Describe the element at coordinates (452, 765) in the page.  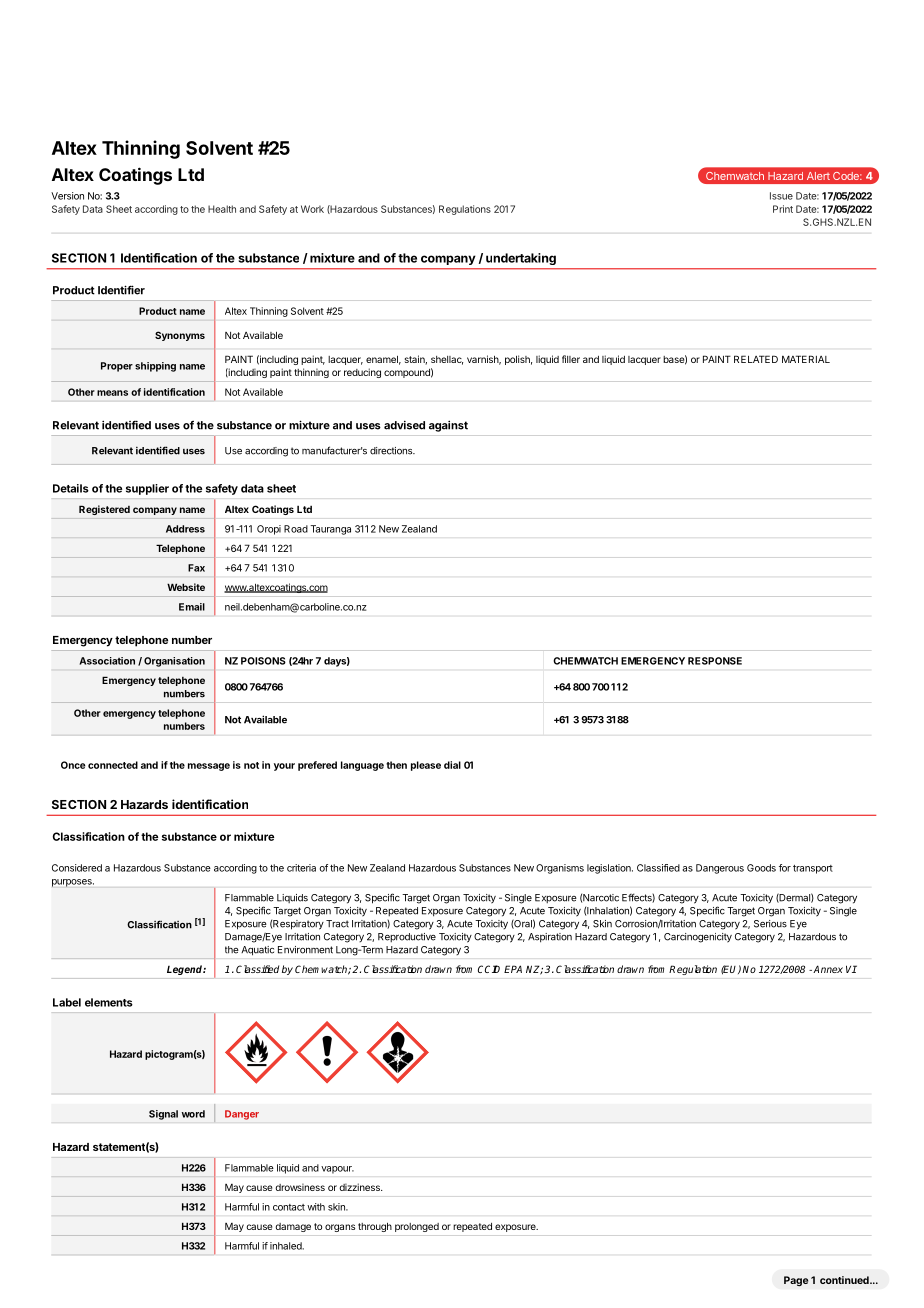
I see `dial` at that location.
